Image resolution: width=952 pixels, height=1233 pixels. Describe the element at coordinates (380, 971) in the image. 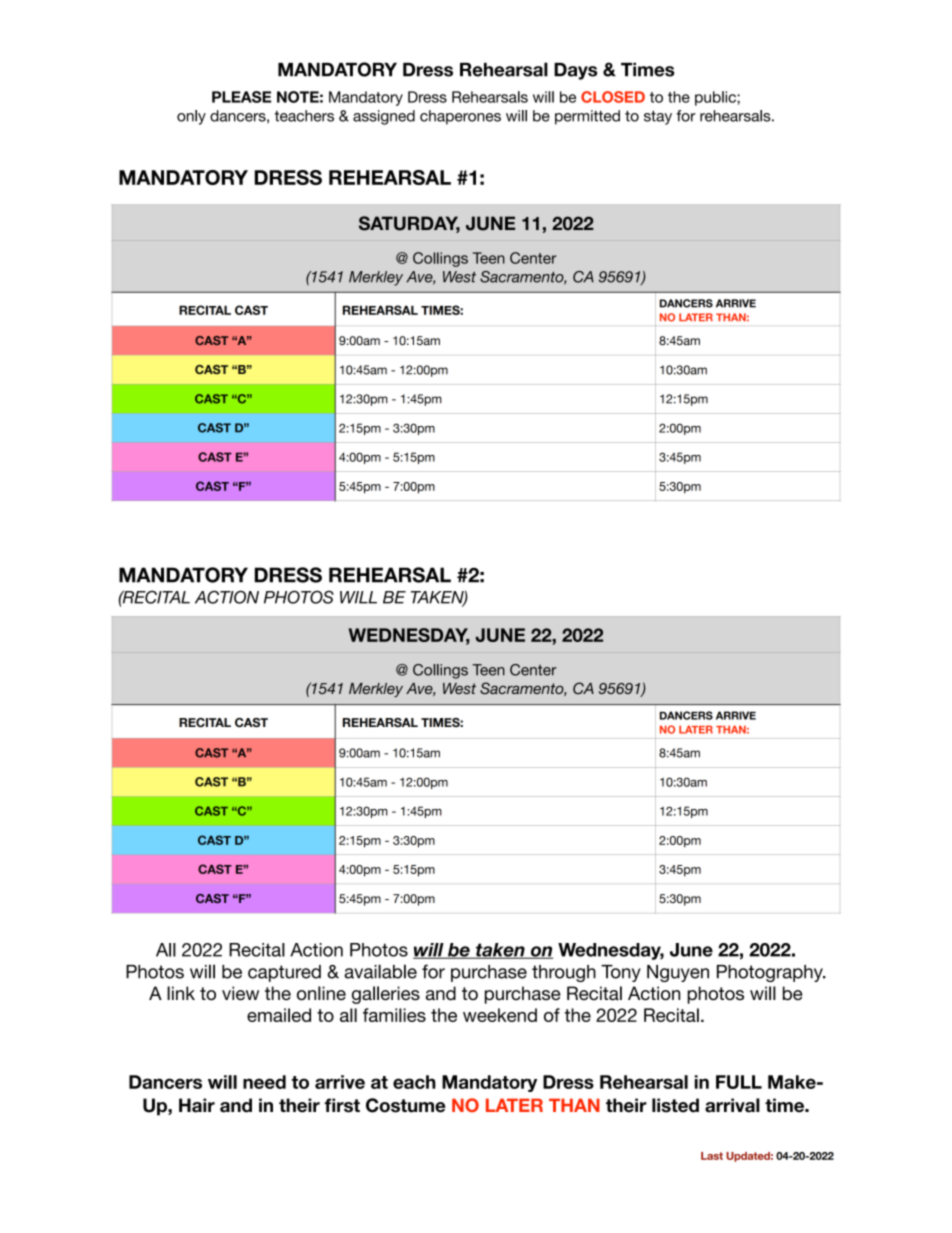

I see `available` at that location.
